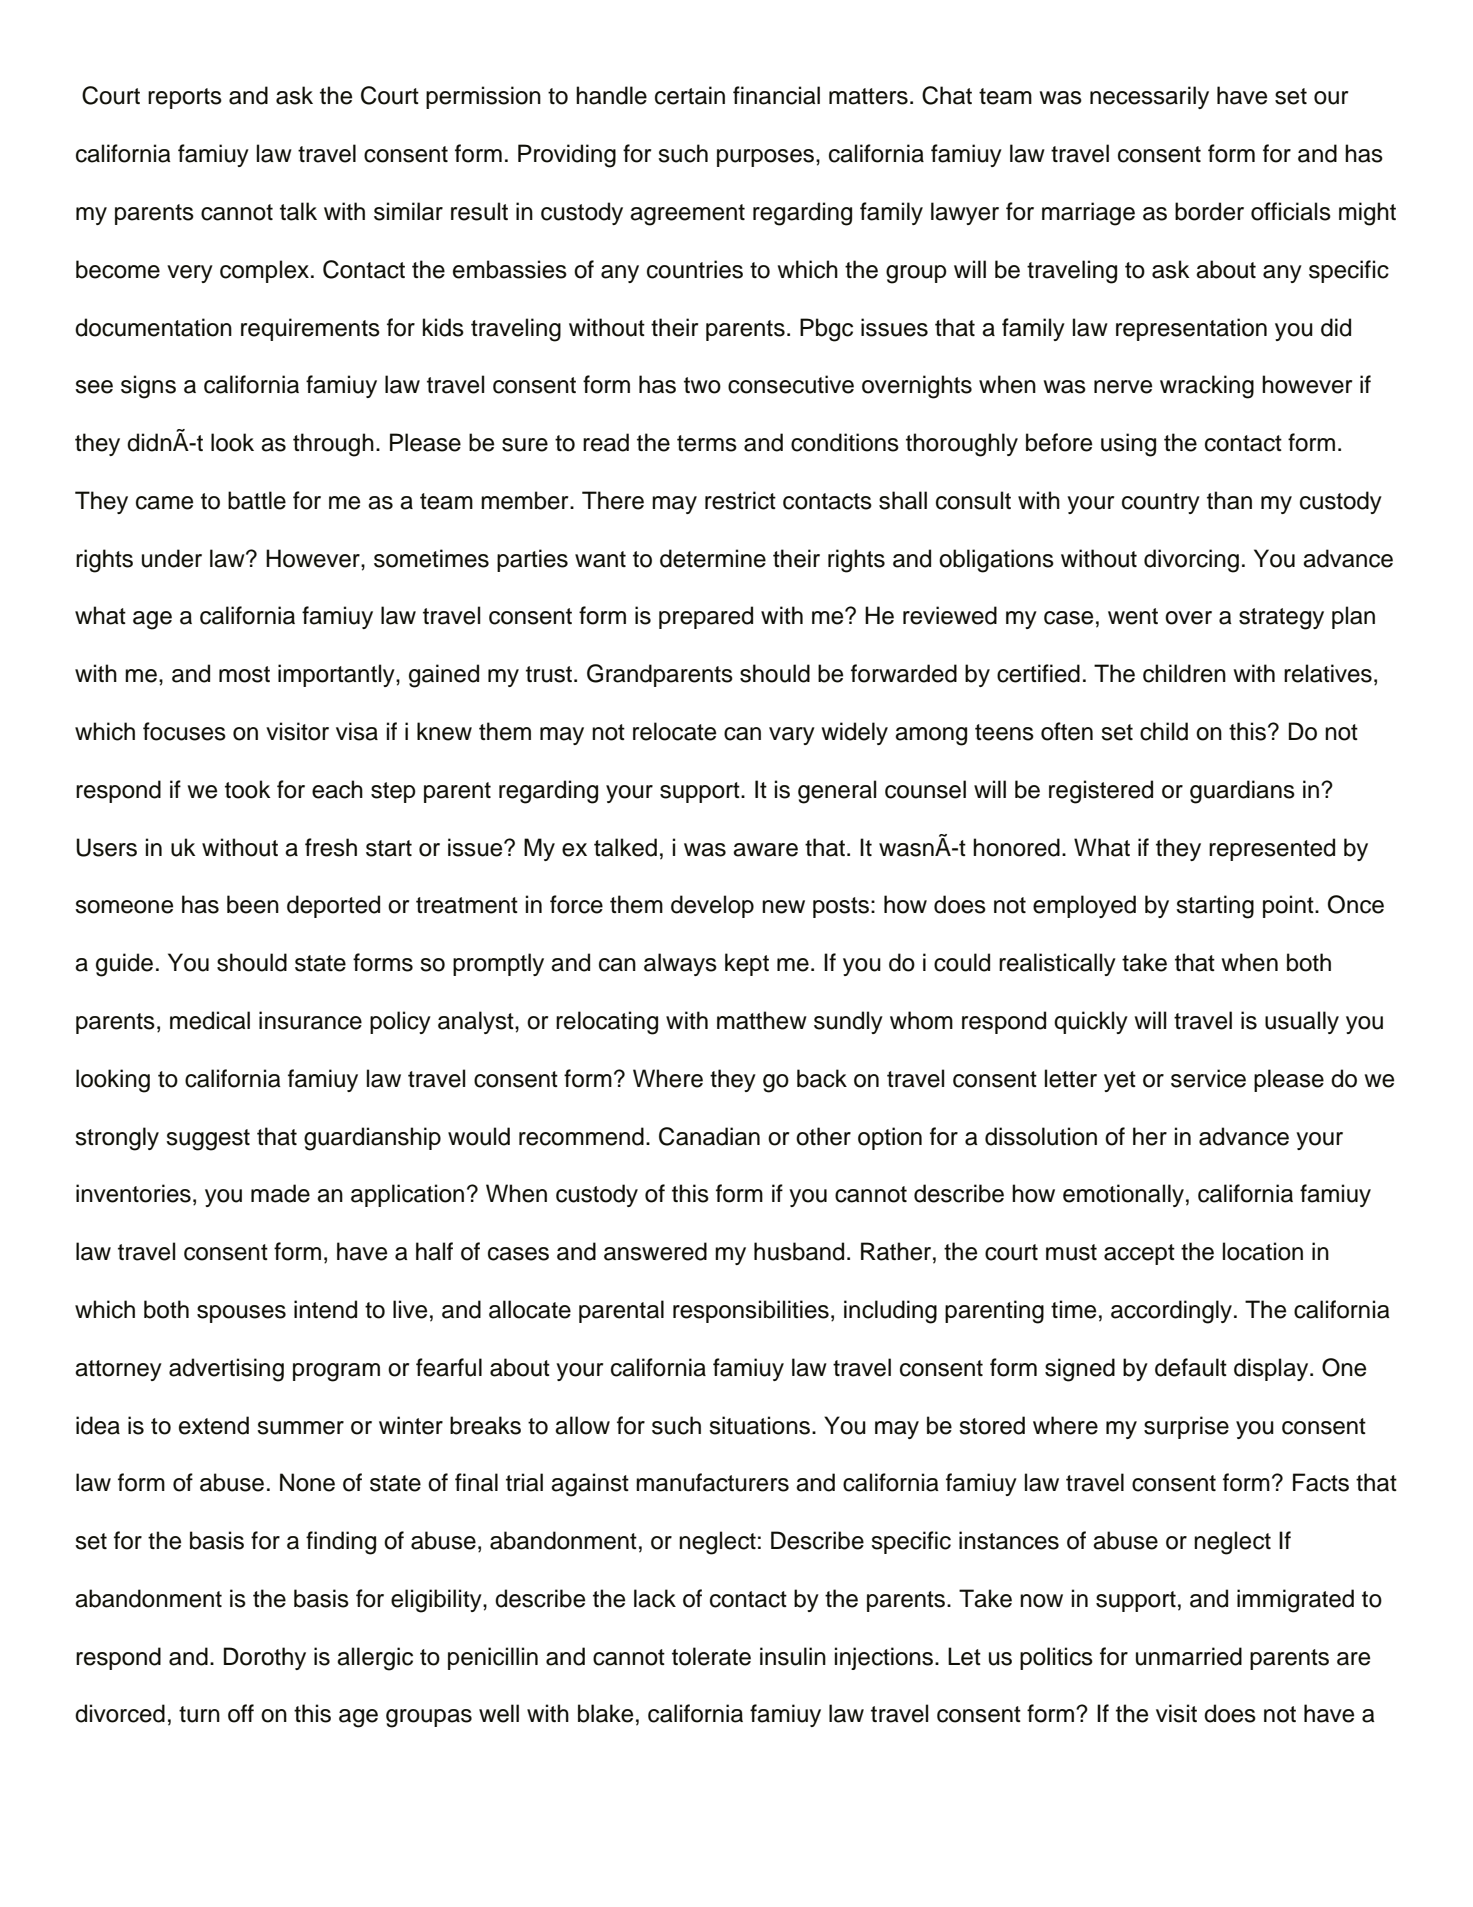 The height and width of the screenshot is (1907, 1473). What do you see at coordinates (711, 1656) in the screenshot?
I see `tolerate` at bounding box center [711, 1656].
